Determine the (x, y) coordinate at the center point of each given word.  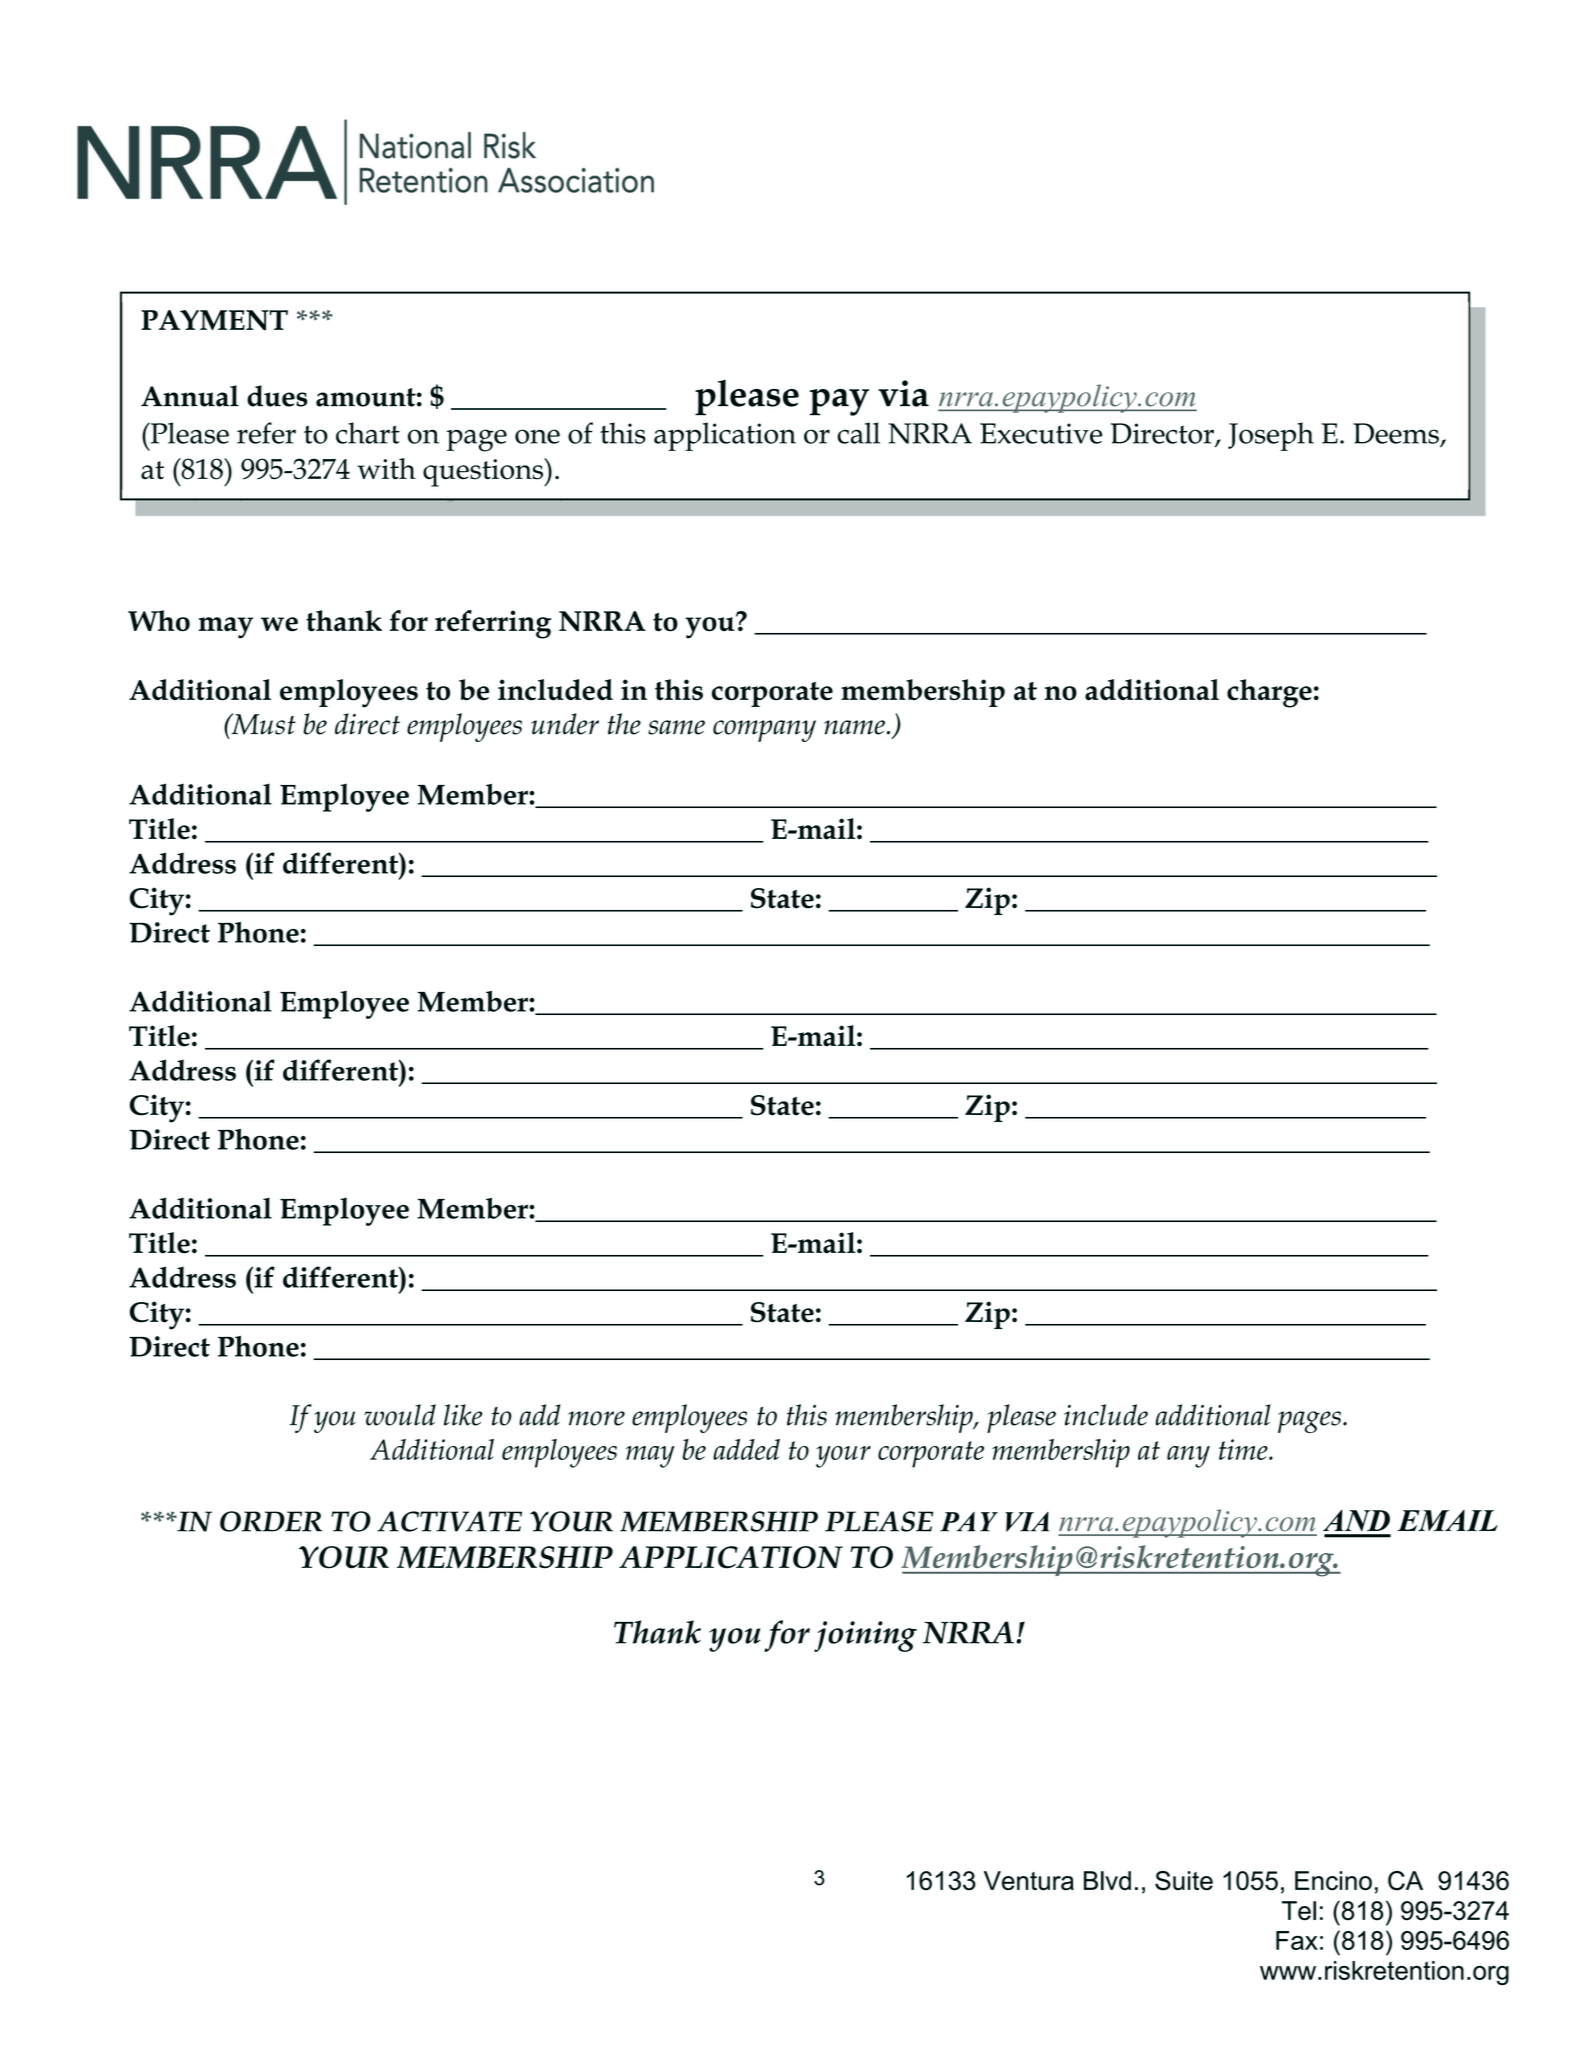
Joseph (1271, 436)
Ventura (1029, 1881)
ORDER (271, 1521)
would (400, 1415)
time (1244, 1449)
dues (277, 396)
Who (159, 621)
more (596, 1418)
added (746, 1449)
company (764, 731)
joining (865, 1636)
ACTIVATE (449, 1521)
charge (1269, 693)
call (859, 433)
